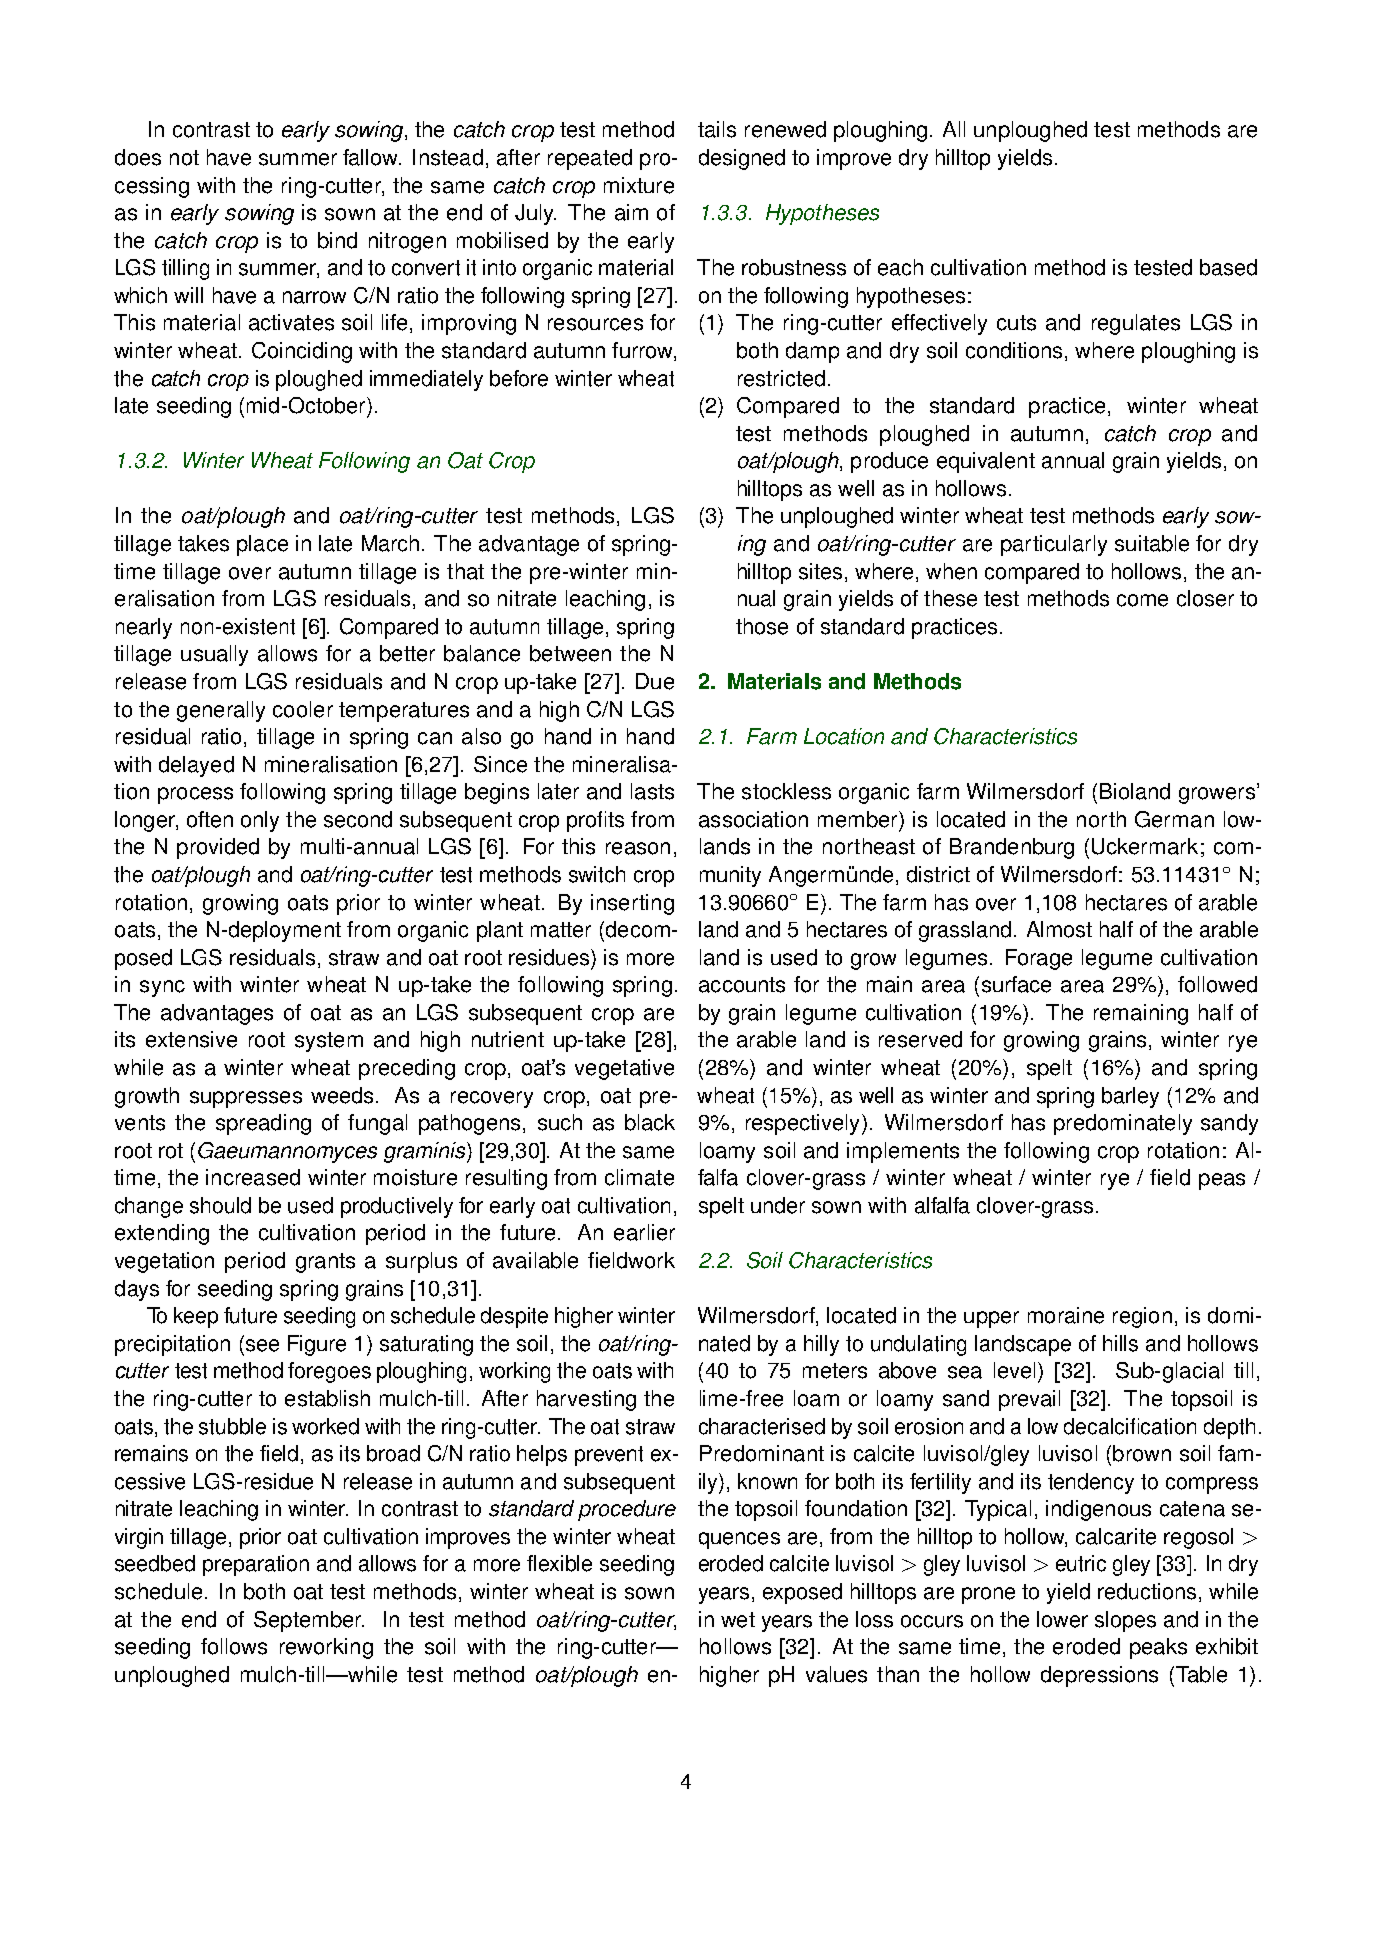  What do you see at coordinates (1228, 267) in the page?
I see `based` at bounding box center [1228, 267].
